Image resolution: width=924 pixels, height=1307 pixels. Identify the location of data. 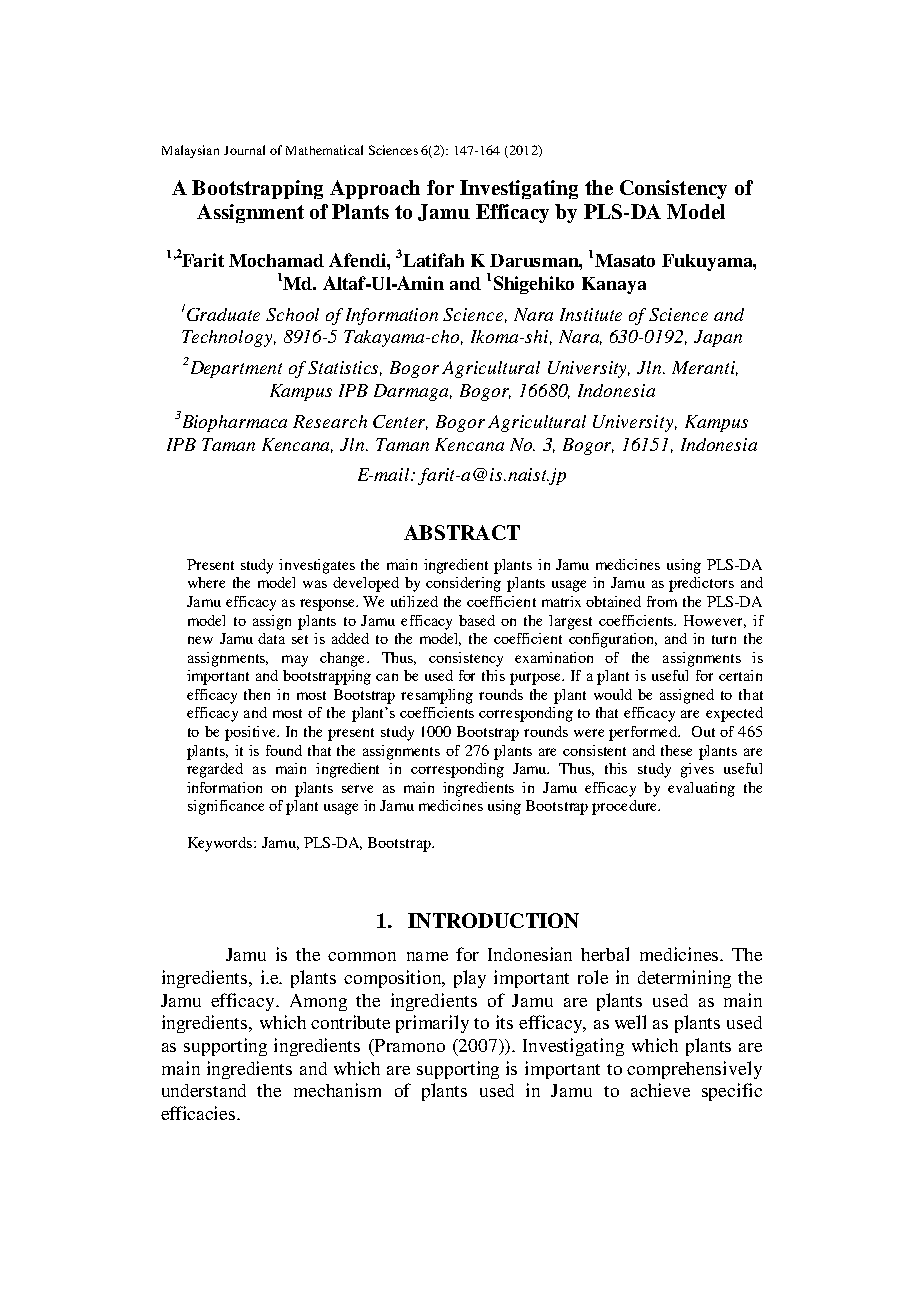
(271, 638).
